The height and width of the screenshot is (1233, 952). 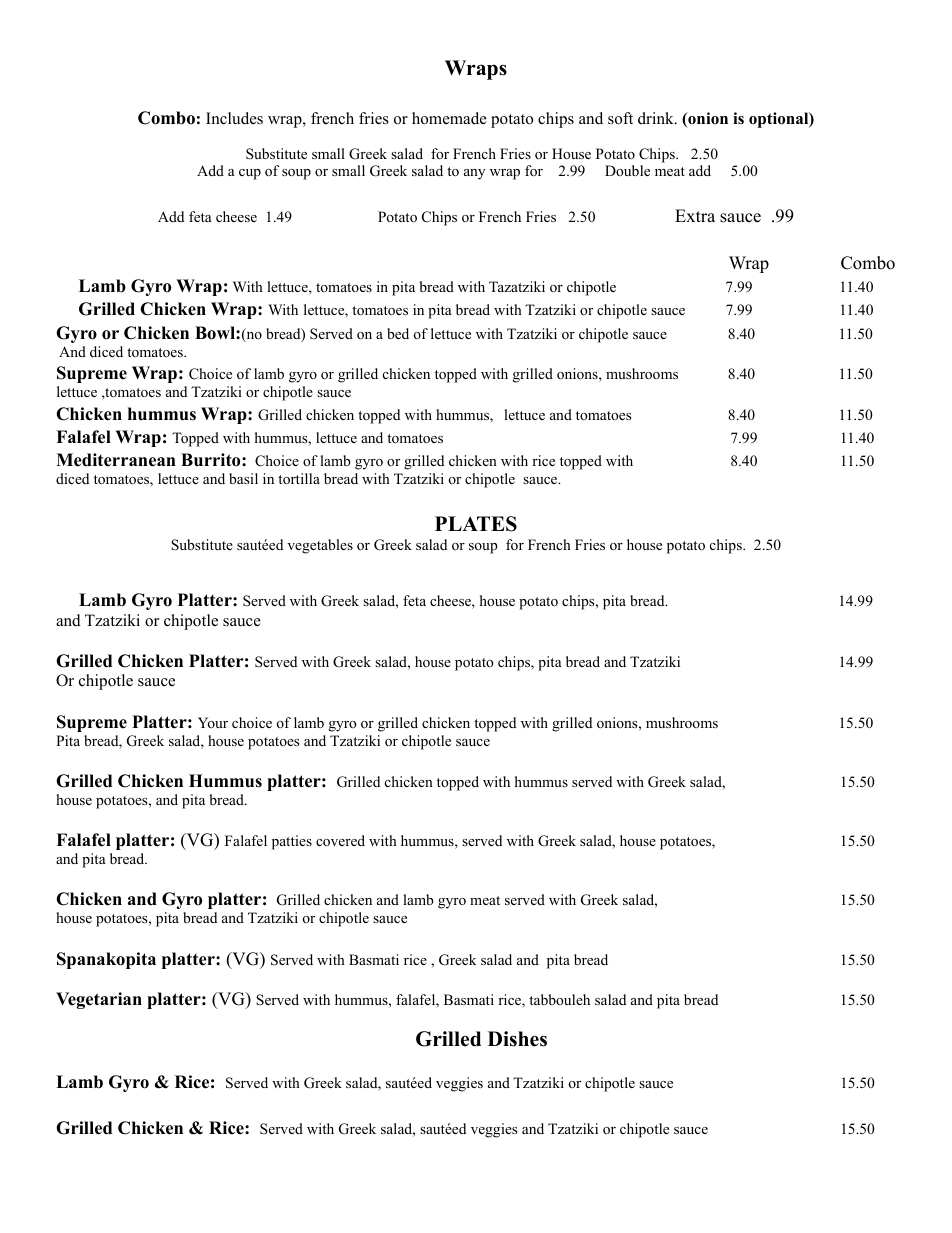 I want to click on Includes, so click(x=234, y=118).
